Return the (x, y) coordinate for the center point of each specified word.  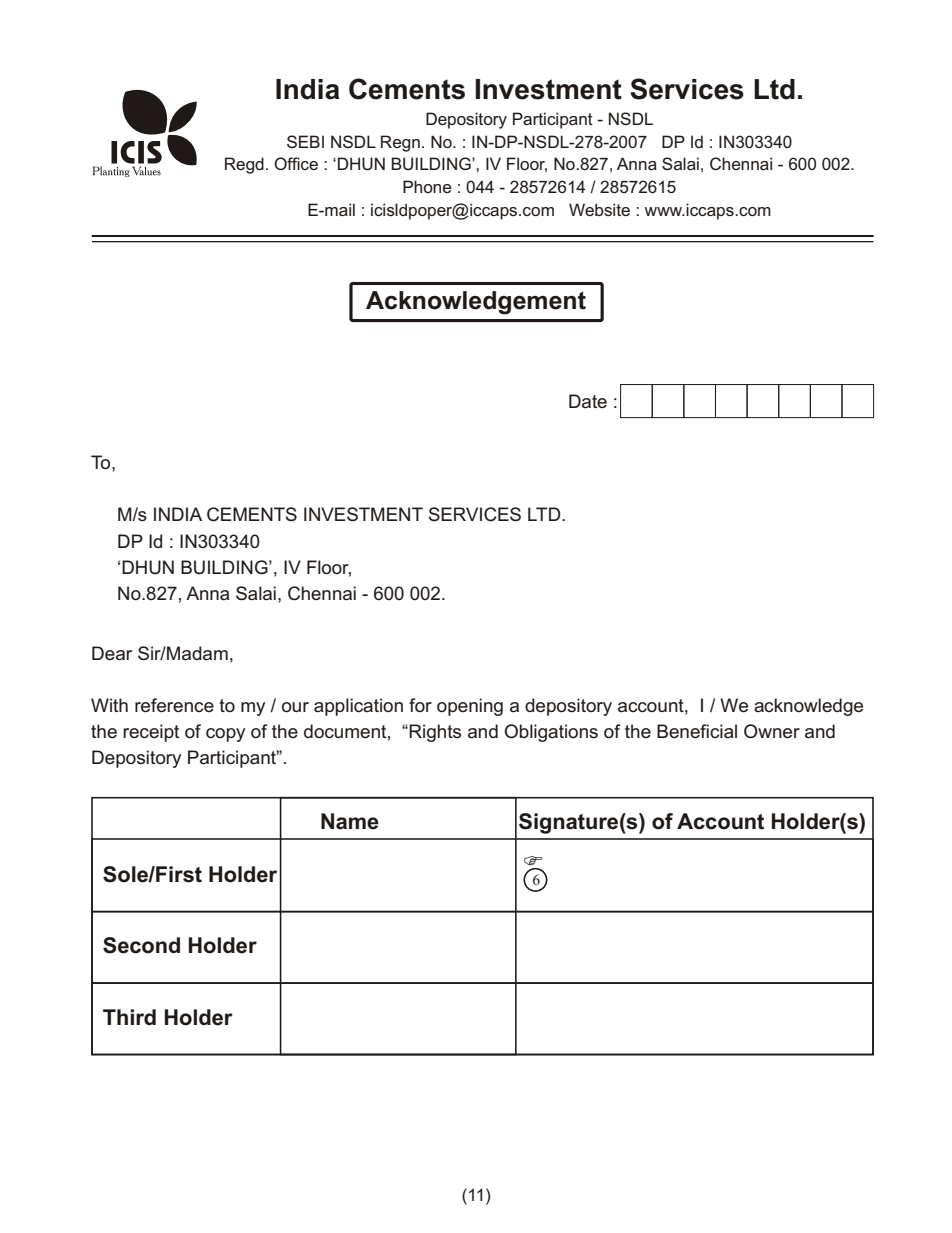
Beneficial (697, 731)
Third (129, 1017)
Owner (772, 731)
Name (350, 821)
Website (599, 209)
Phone (427, 186)
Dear (112, 653)
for (420, 705)
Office (296, 163)
